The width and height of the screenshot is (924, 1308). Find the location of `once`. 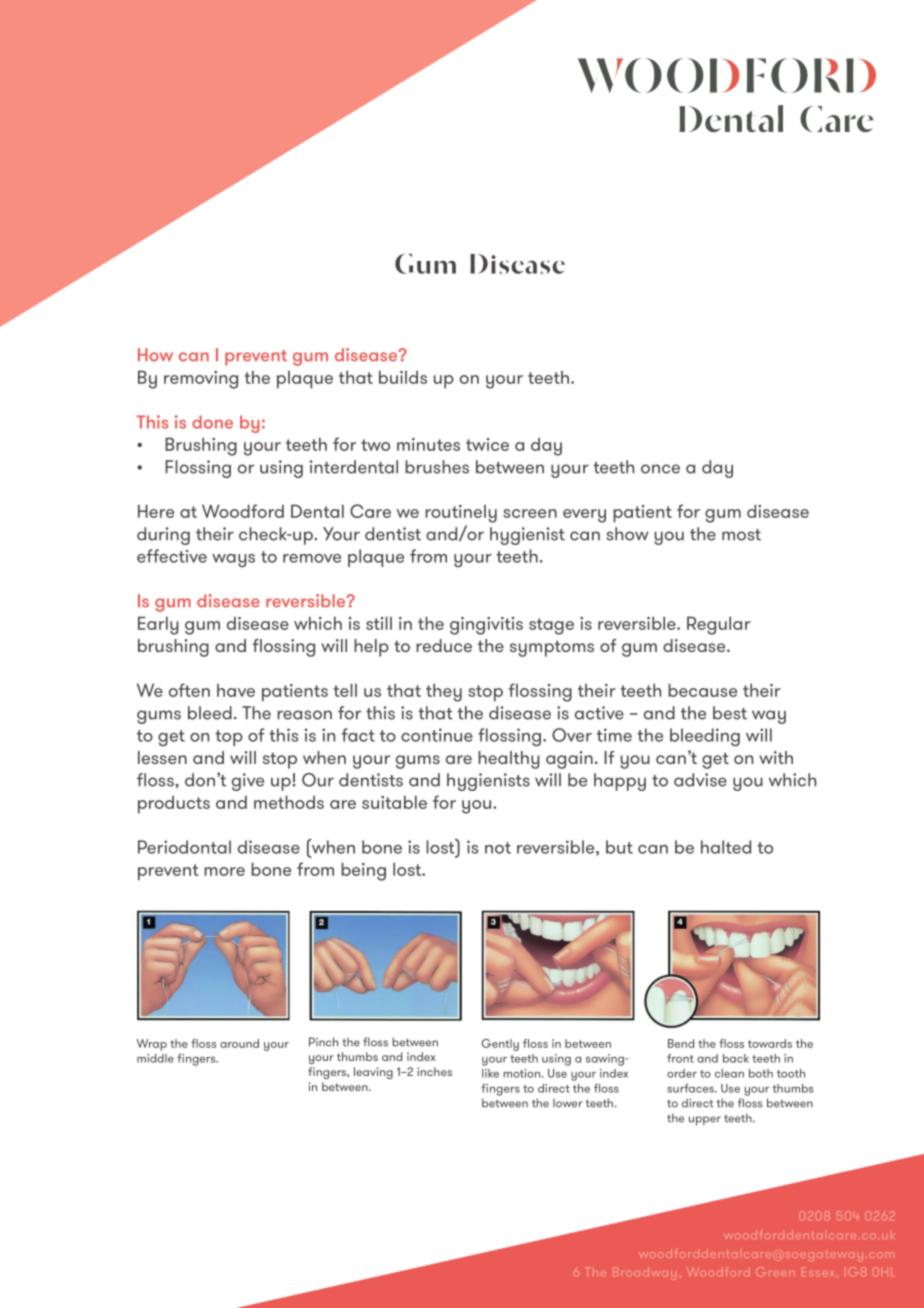

once is located at coordinates (660, 469).
